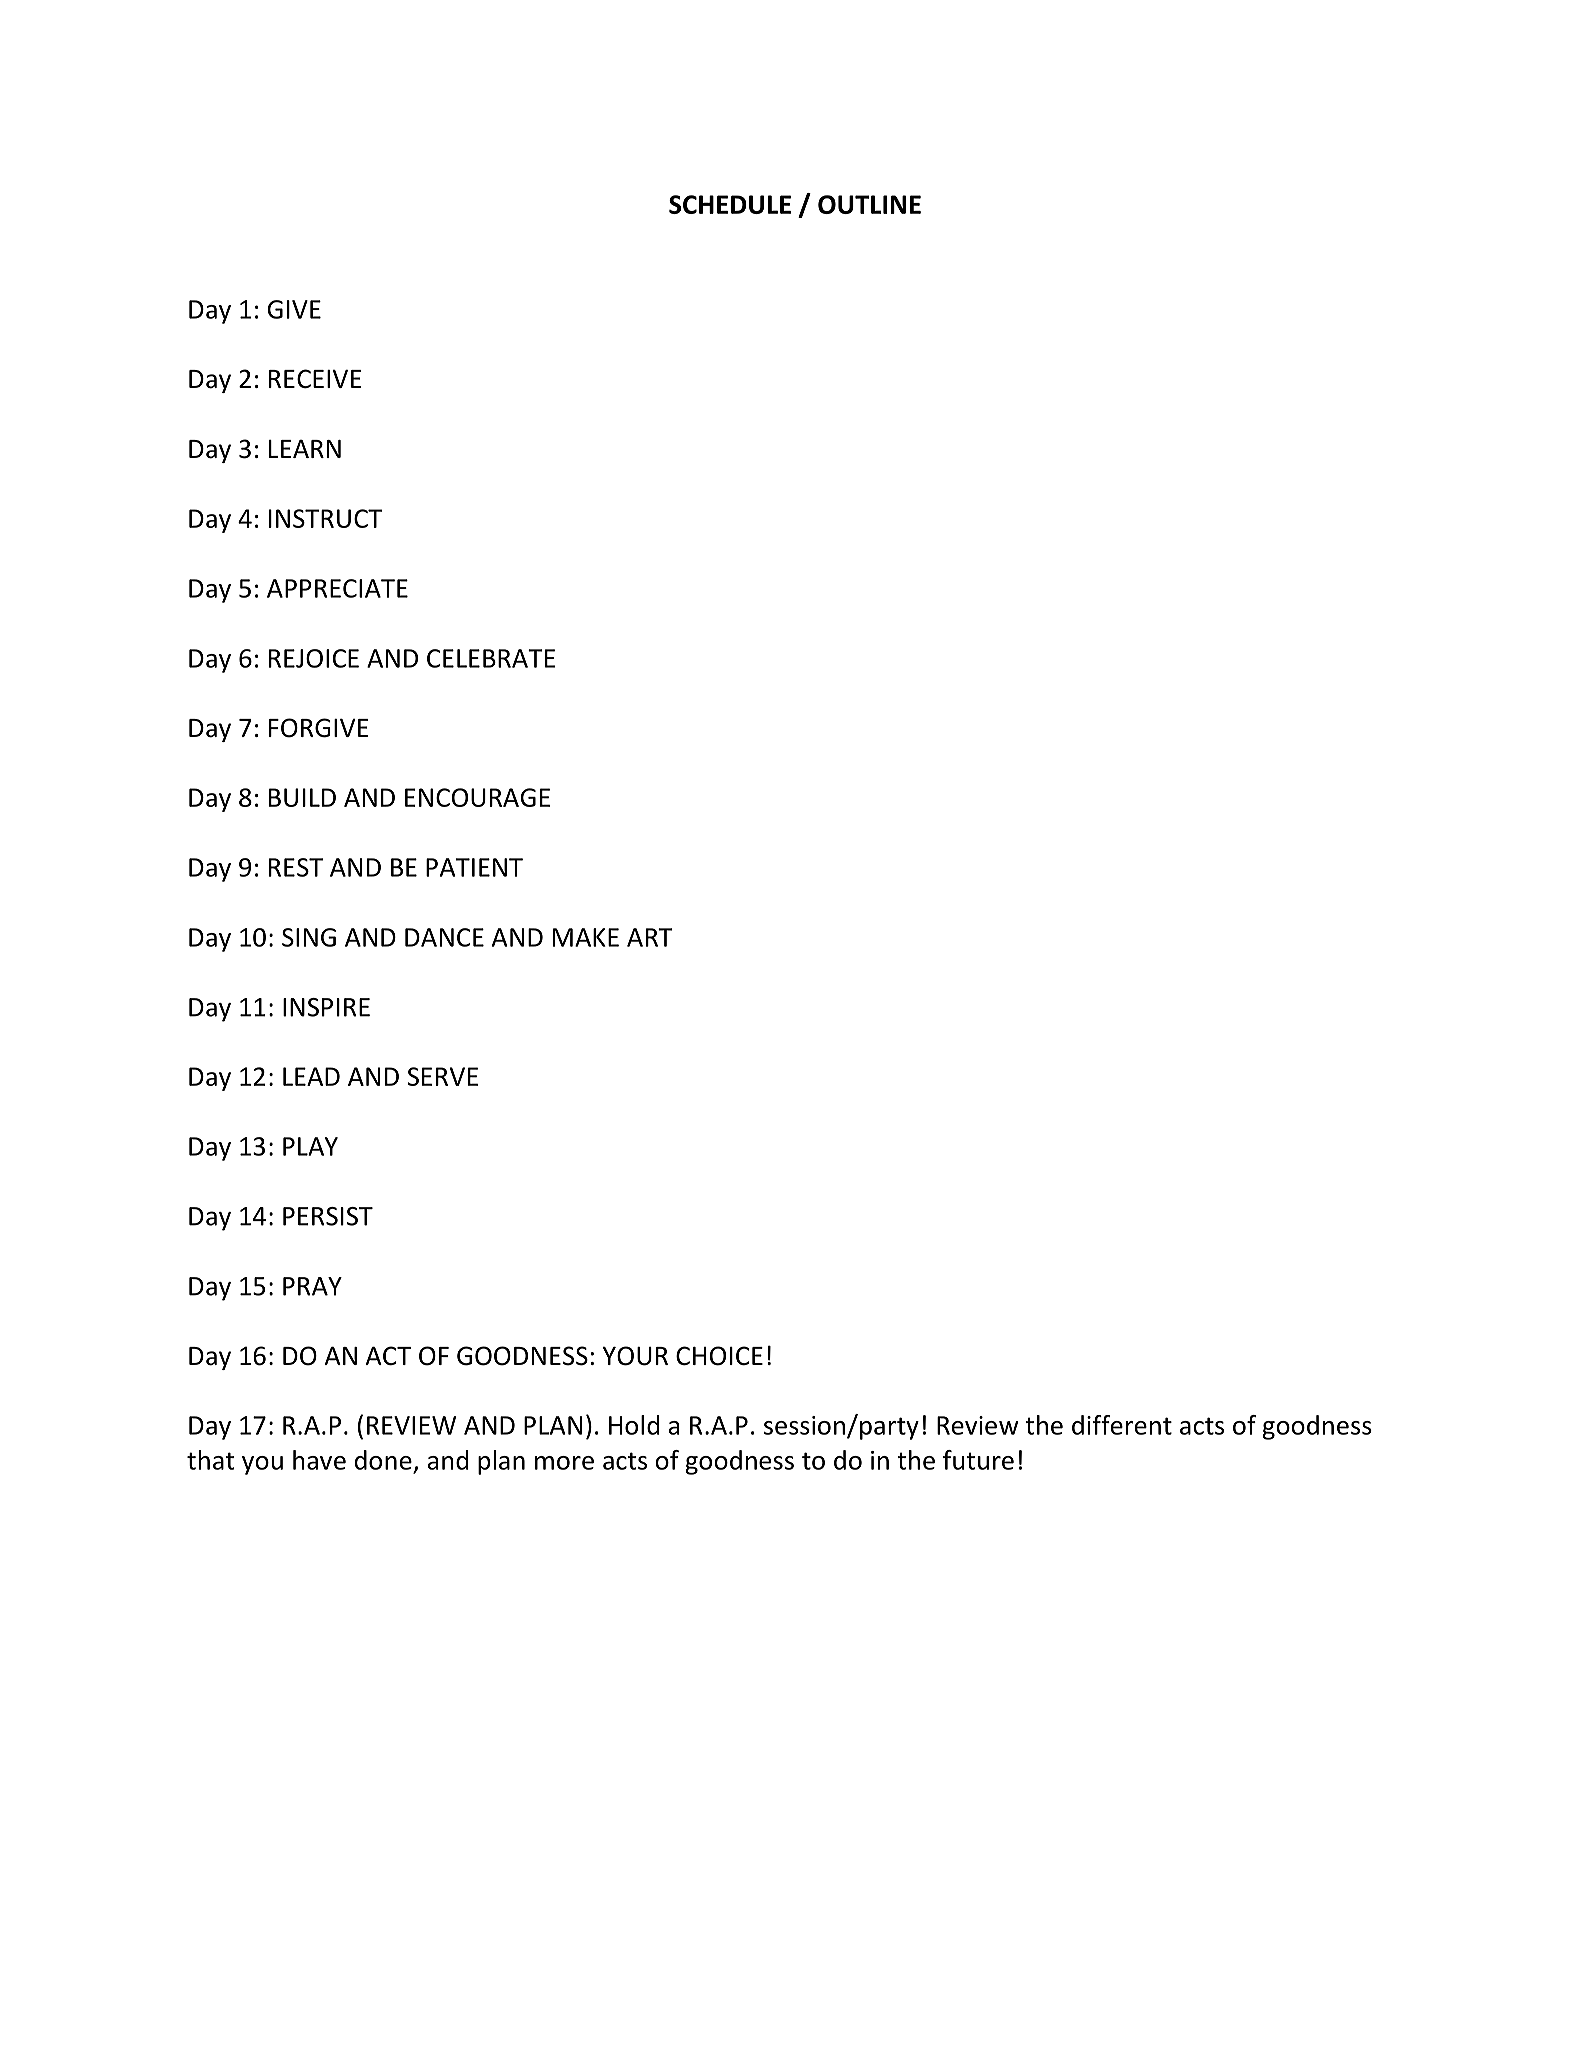  What do you see at coordinates (319, 1460) in the document?
I see `have` at bounding box center [319, 1460].
